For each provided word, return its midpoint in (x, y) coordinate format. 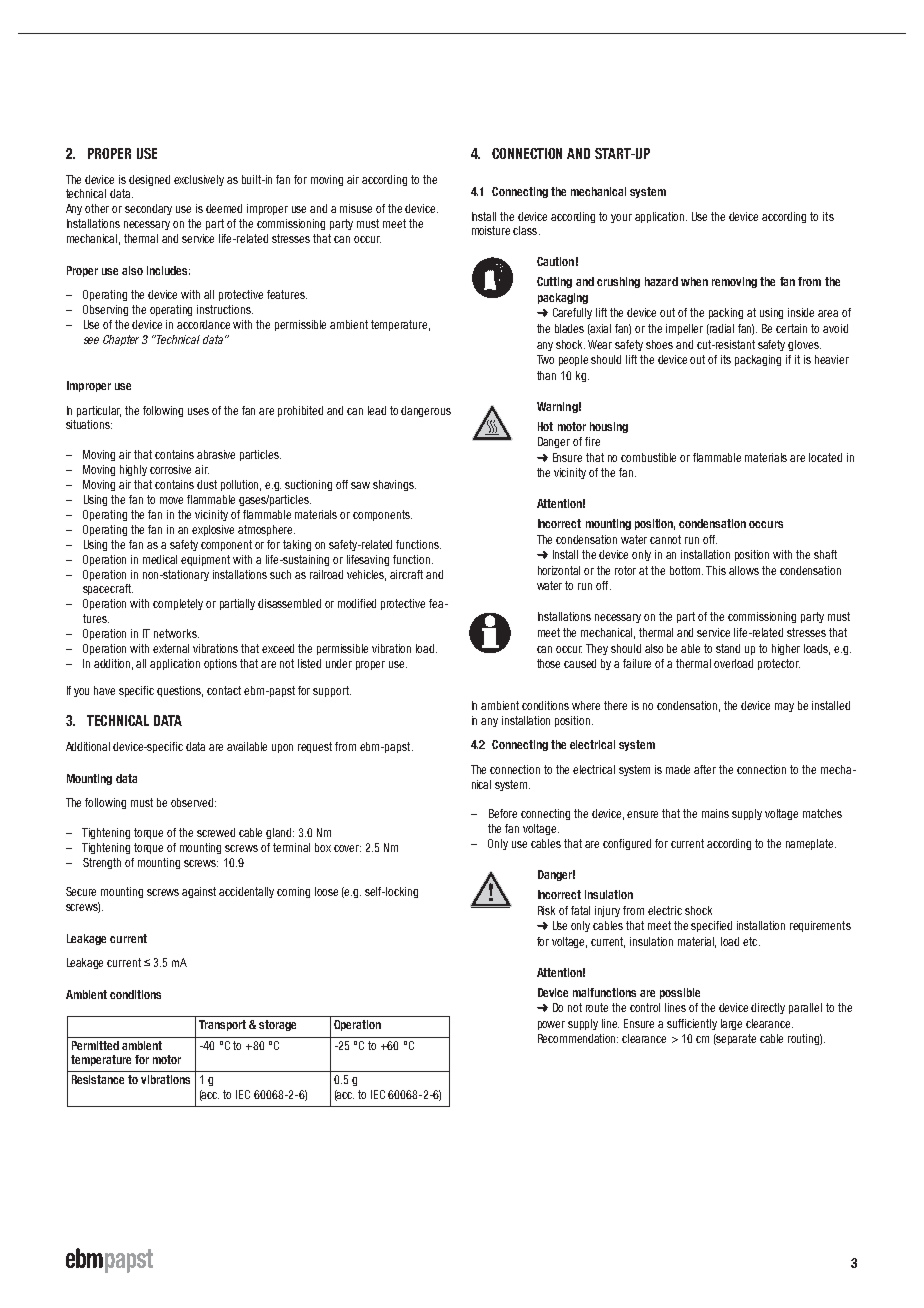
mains (715, 813)
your (621, 218)
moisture (491, 230)
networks (176, 633)
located (825, 457)
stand (728, 648)
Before (503, 813)
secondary (148, 209)
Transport (222, 1025)
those (548, 663)
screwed (216, 832)
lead (377, 410)
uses (198, 411)
